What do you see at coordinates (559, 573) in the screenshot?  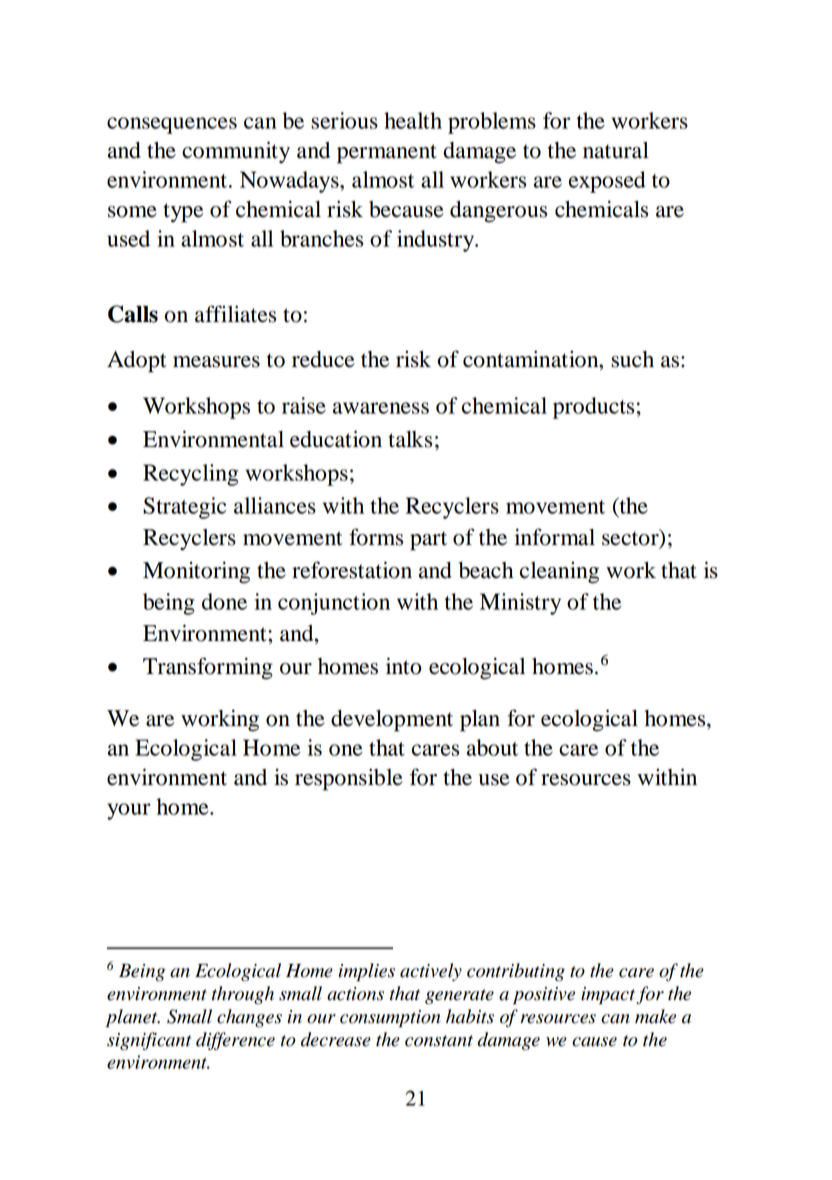 I see `cleaning` at bounding box center [559, 573].
